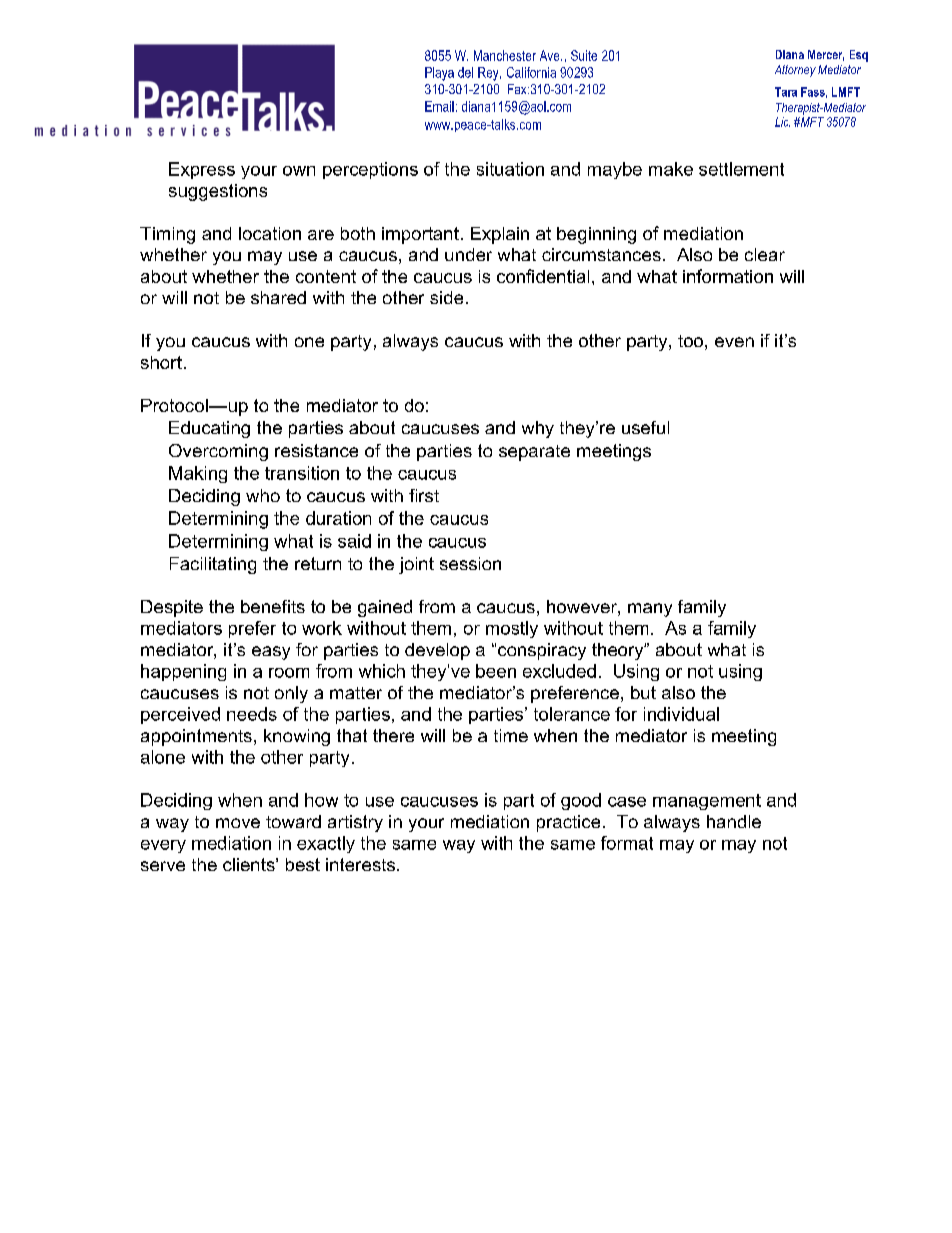 The image size is (952, 1233). I want to click on Express, so click(202, 170).
